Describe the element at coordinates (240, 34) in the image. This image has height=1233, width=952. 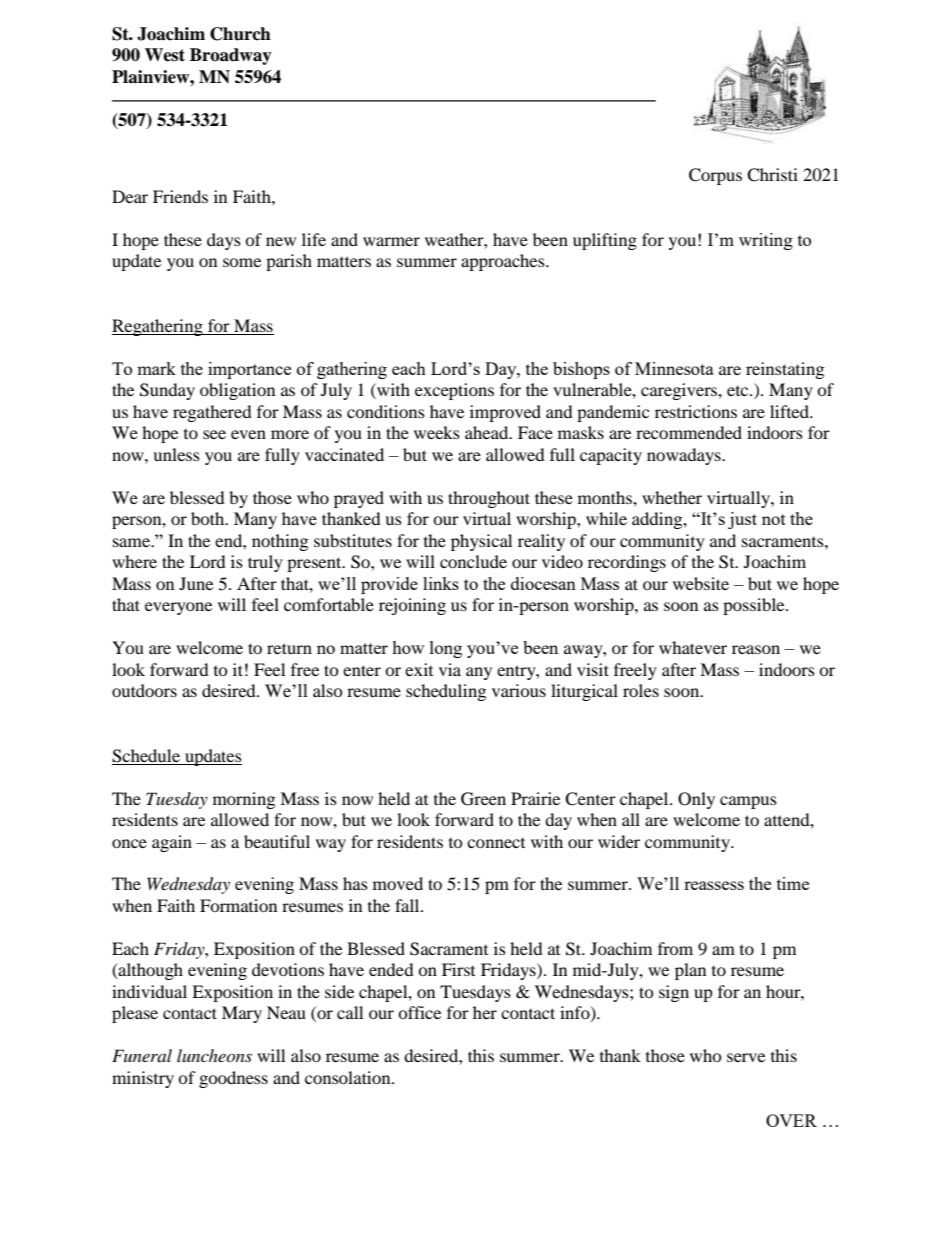
I see `Church` at that location.
